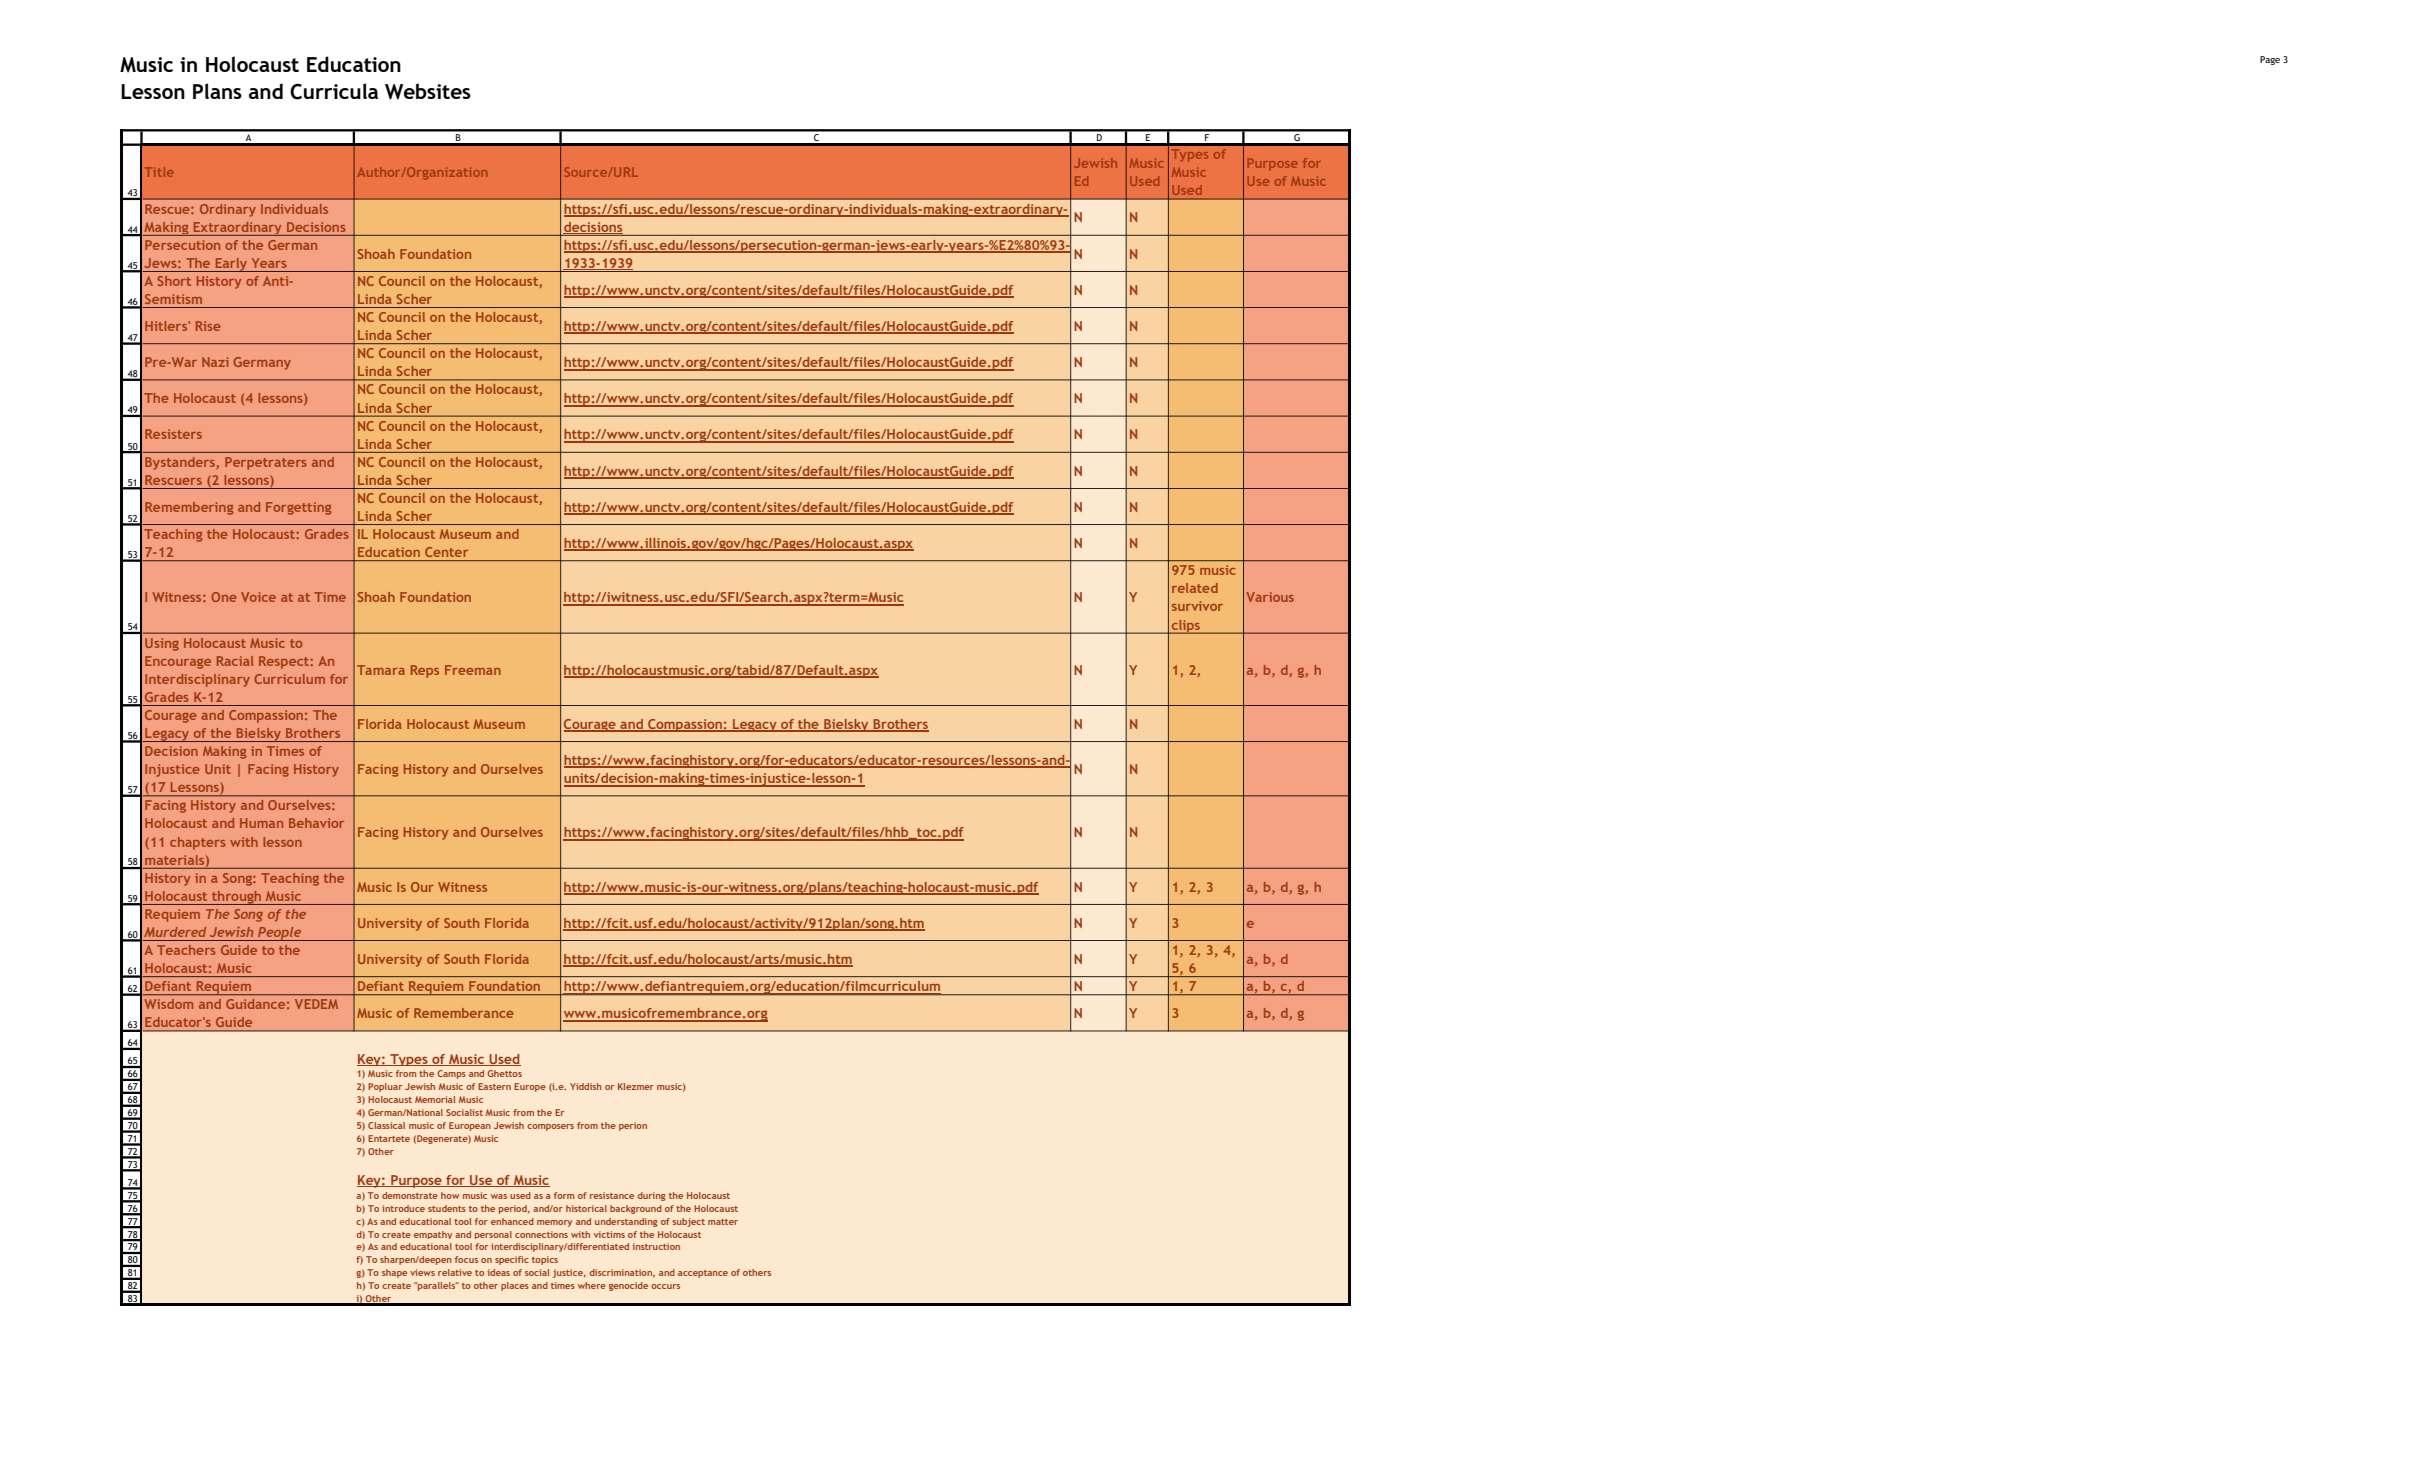 This document has width=2411, height=1464. What do you see at coordinates (334, 91) in the document?
I see `Curricula` at bounding box center [334, 91].
